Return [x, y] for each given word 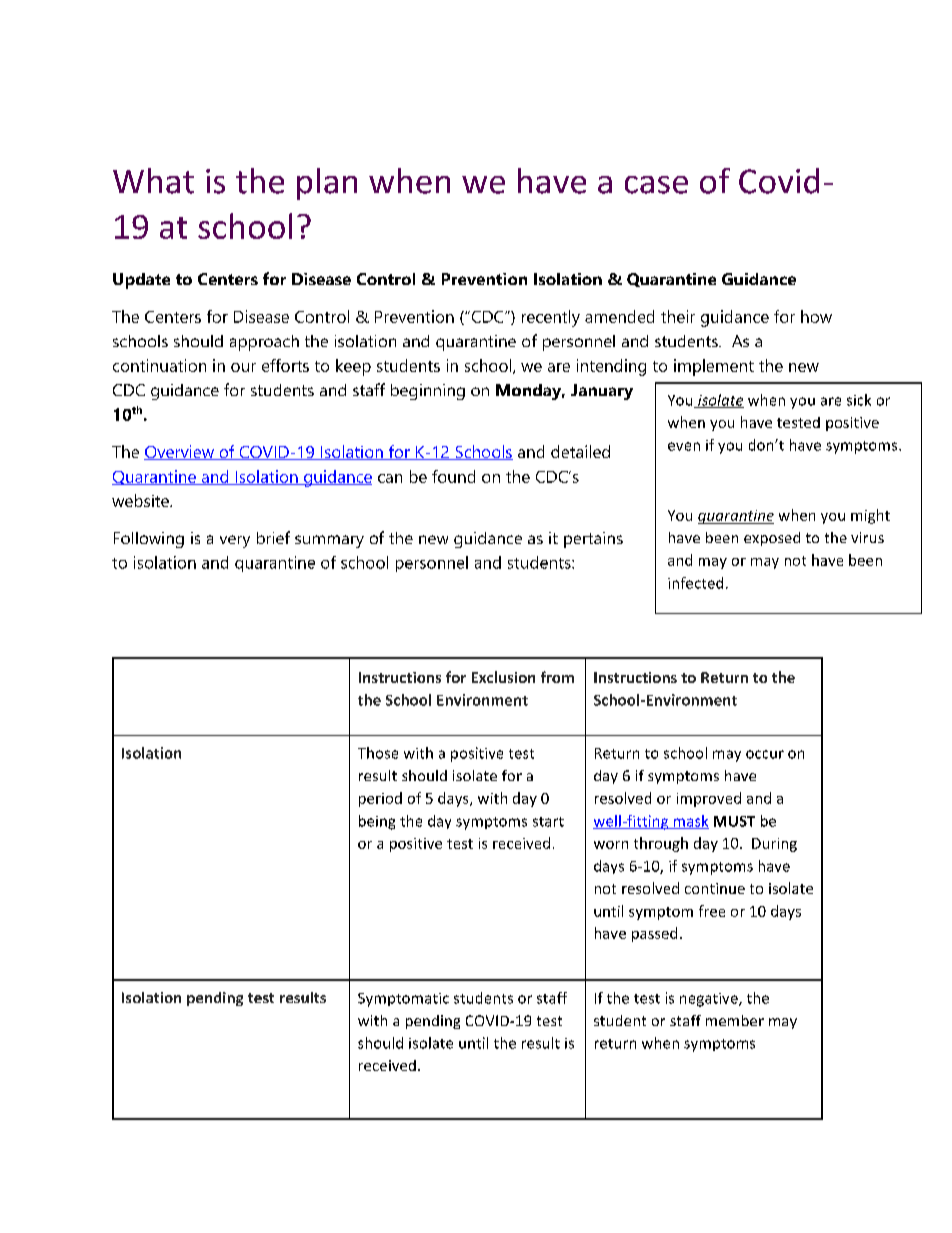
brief [273, 537]
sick [859, 400]
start [548, 822]
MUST [734, 821]
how [816, 316]
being [377, 822]
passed [654, 934]
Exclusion [503, 677]
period [380, 799]
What [153, 181]
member [735, 1020]
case [656, 185]
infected [695, 583]
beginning [428, 392]
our [243, 367]
